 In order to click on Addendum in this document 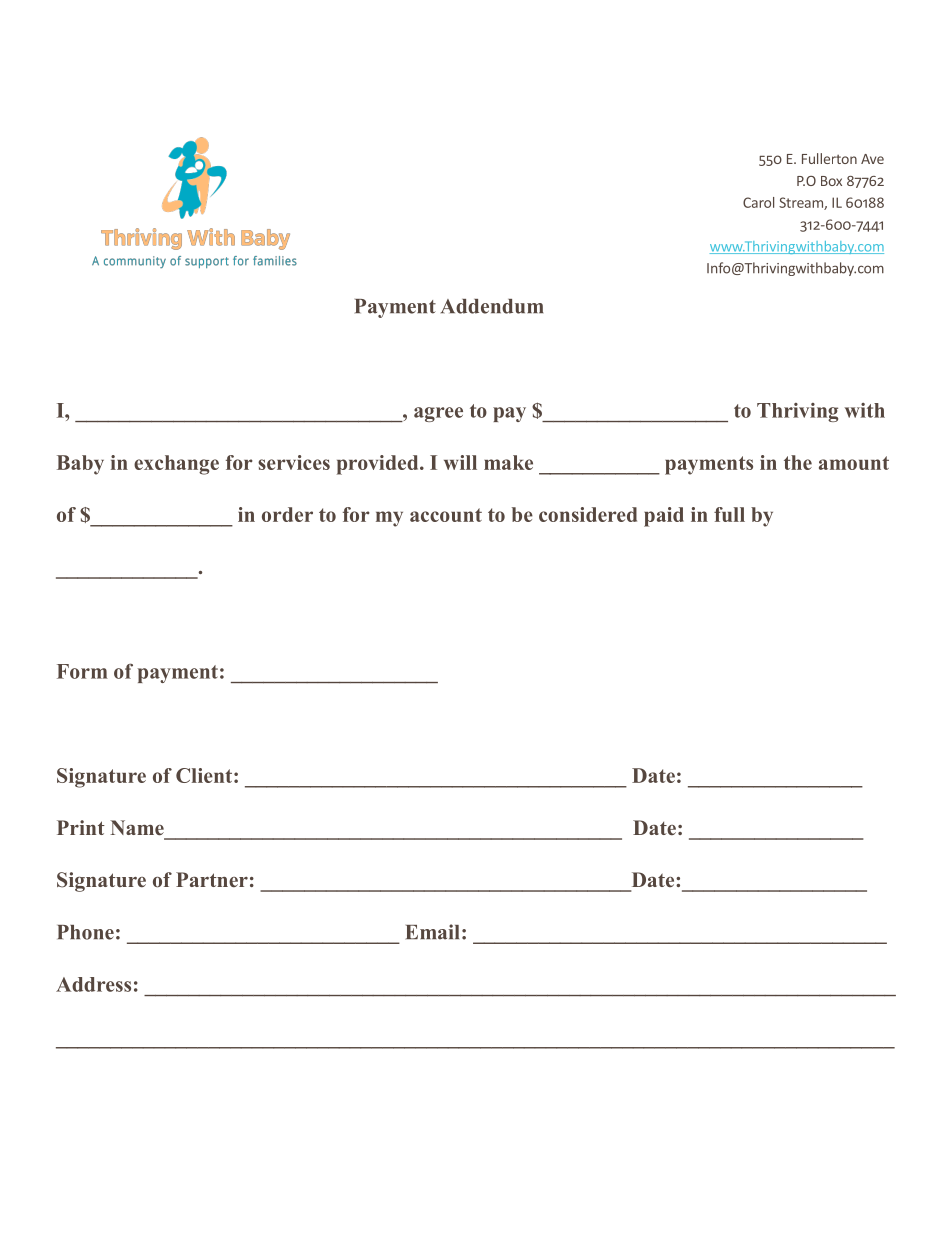, I will do `click(492, 306)`.
